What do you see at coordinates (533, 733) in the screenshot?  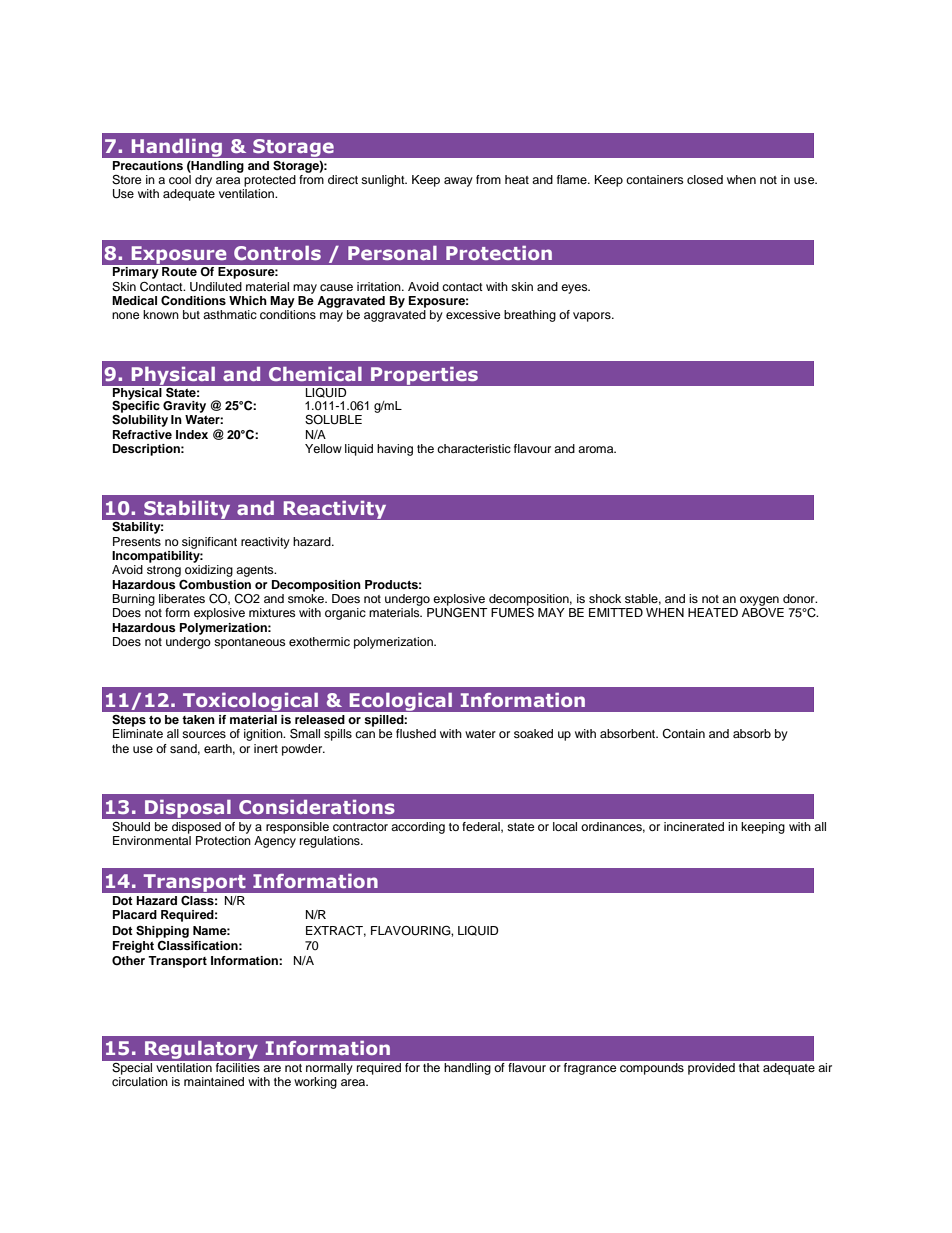 I see `soaked` at bounding box center [533, 733].
